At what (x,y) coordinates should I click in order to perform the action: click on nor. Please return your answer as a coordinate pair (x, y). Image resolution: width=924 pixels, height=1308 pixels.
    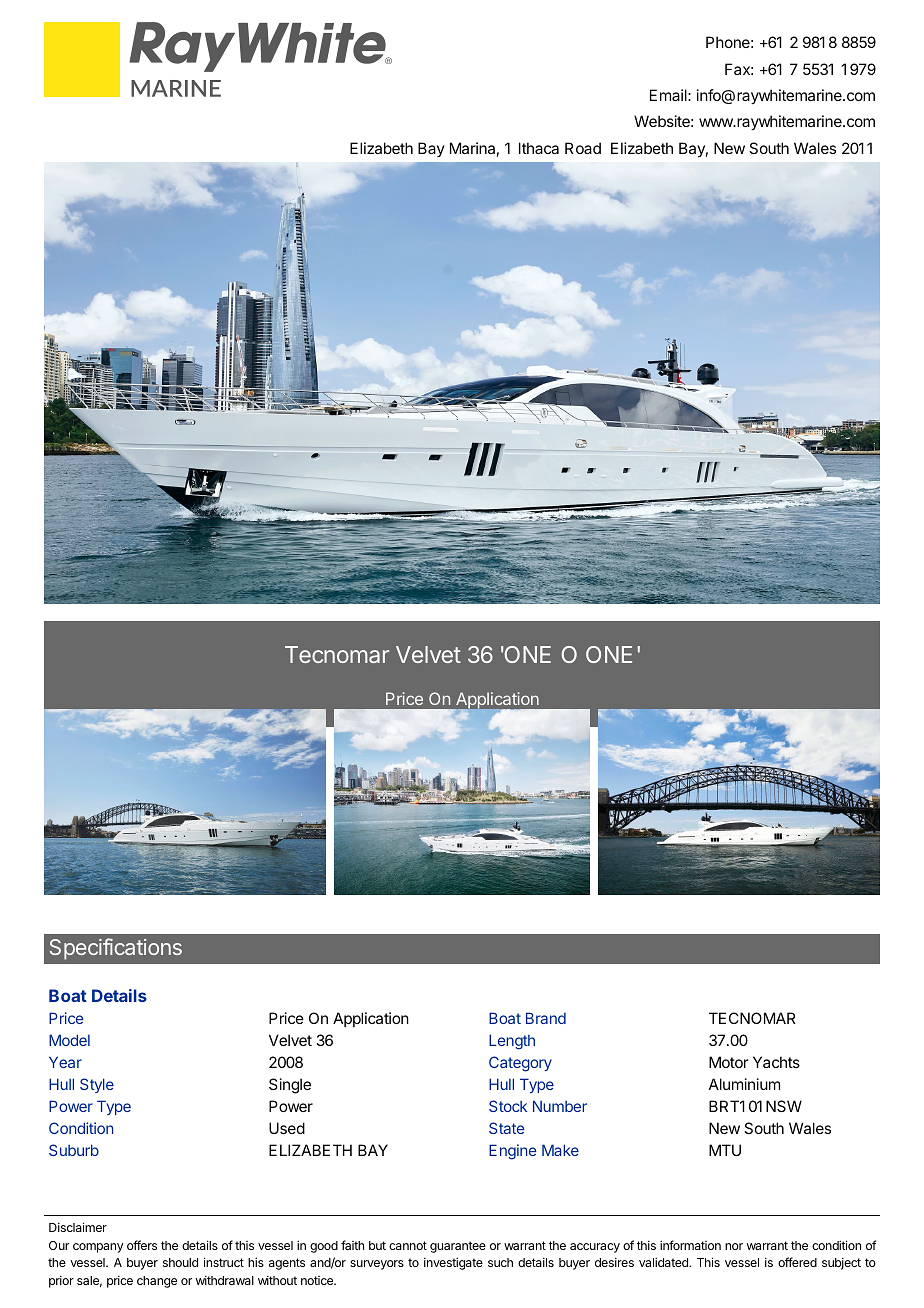
    Looking at the image, I should click on (734, 1246).
